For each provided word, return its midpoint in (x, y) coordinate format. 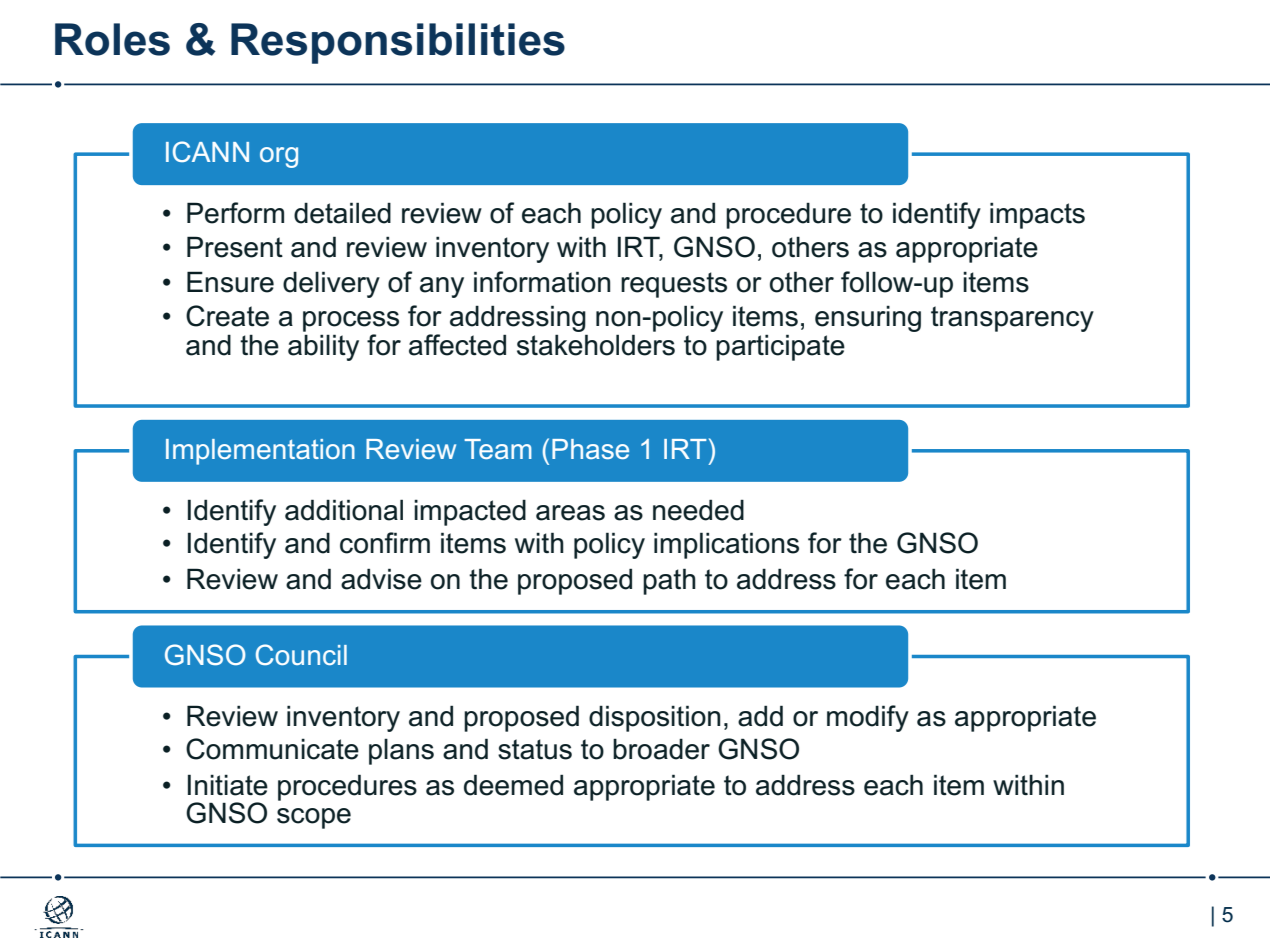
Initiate (228, 785)
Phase (590, 449)
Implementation (260, 452)
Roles (112, 39)
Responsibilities (398, 43)
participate (780, 347)
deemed (513, 785)
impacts (1037, 215)
